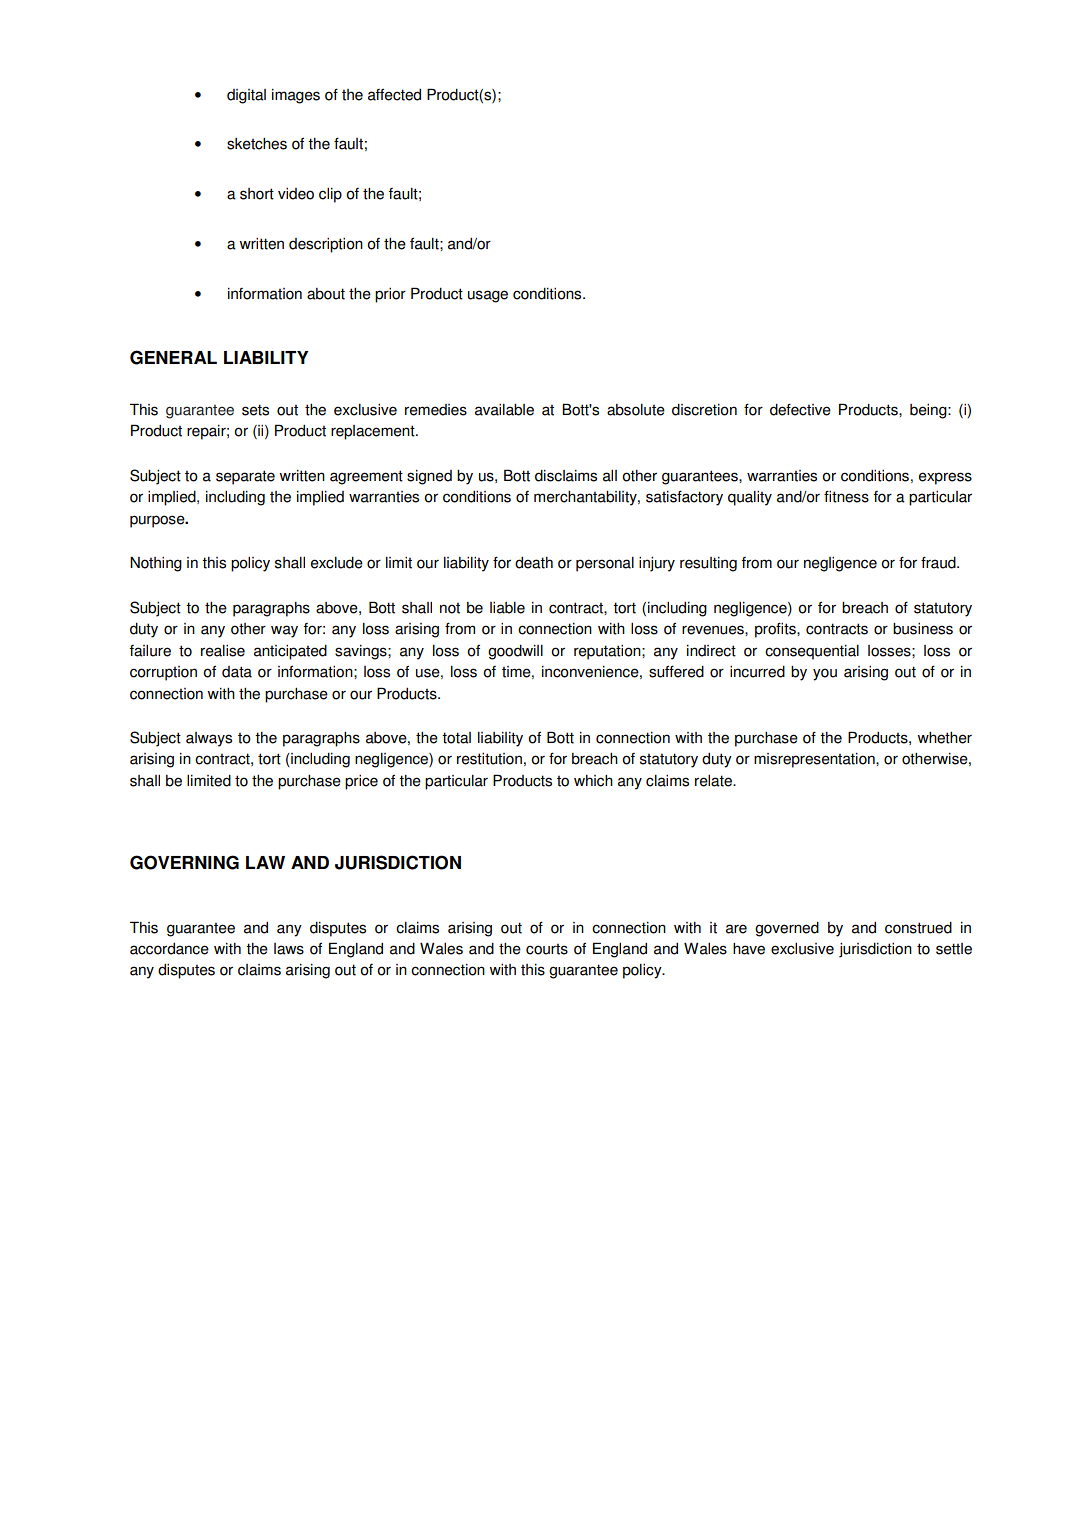  What do you see at coordinates (255, 410) in the image?
I see `sets` at bounding box center [255, 410].
